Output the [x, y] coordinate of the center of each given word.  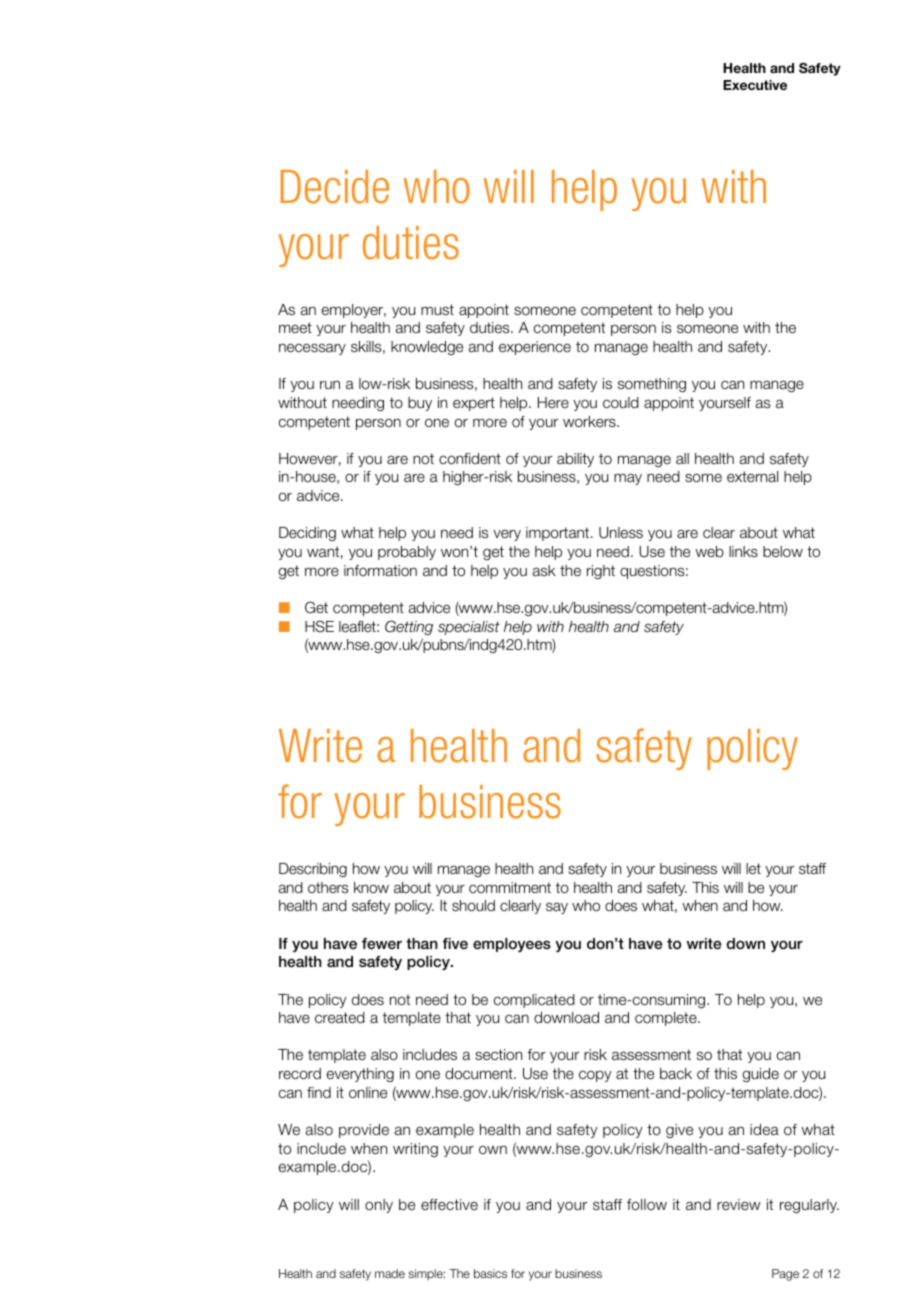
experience [535, 348]
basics [490, 1273]
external [752, 476]
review [739, 1204]
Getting [409, 627]
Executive [755, 85]
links [743, 551]
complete [667, 1019]
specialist [469, 628]
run [330, 384]
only [379, 1206]
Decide [335, 187]
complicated [534, 1001]
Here [553, 402]
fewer [382, 943]
